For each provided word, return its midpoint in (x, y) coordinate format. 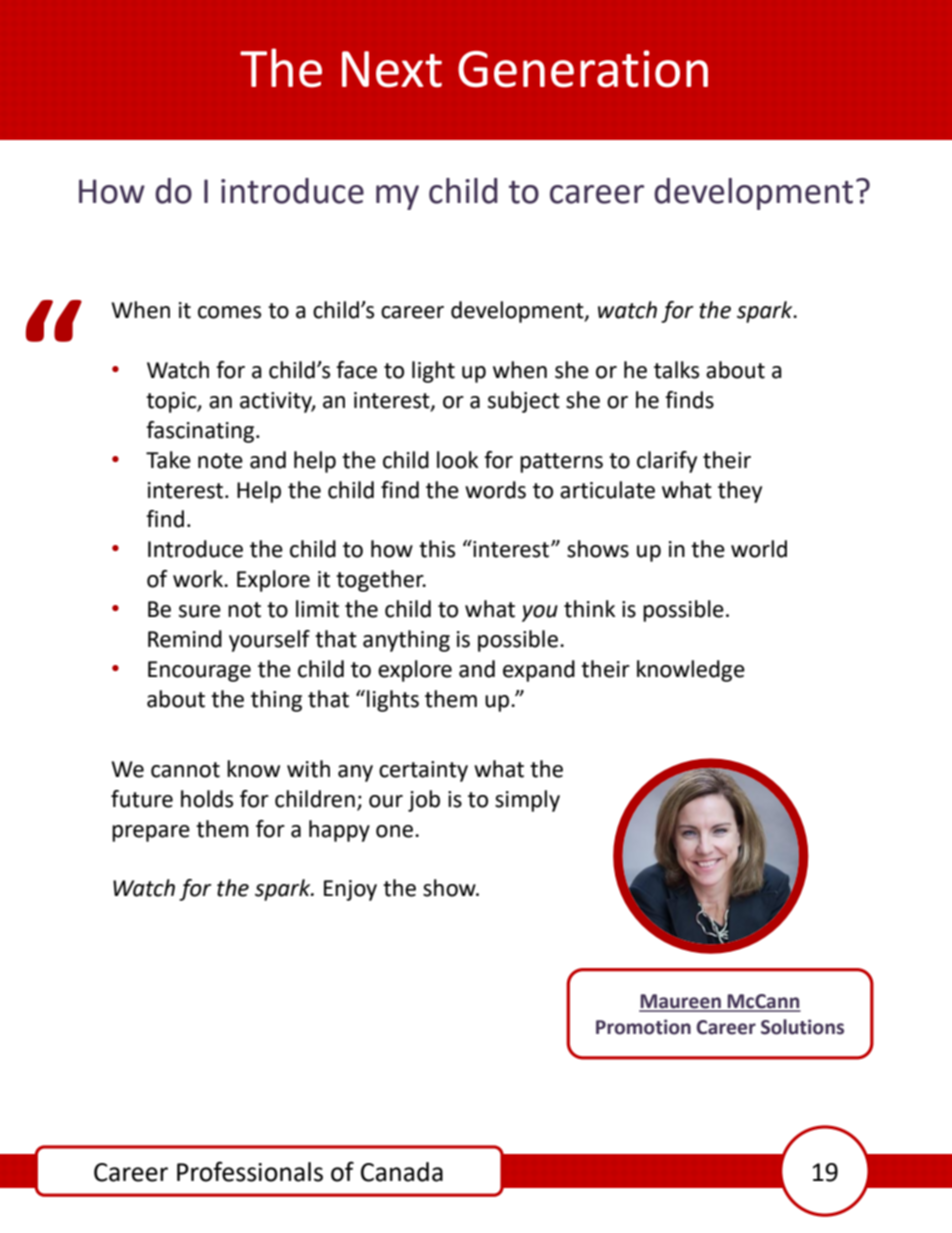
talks (676, 370)
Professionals (250, 1171)
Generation (583, 69)
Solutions (802, 1027)
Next (392, 69)
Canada (402, 1172)
